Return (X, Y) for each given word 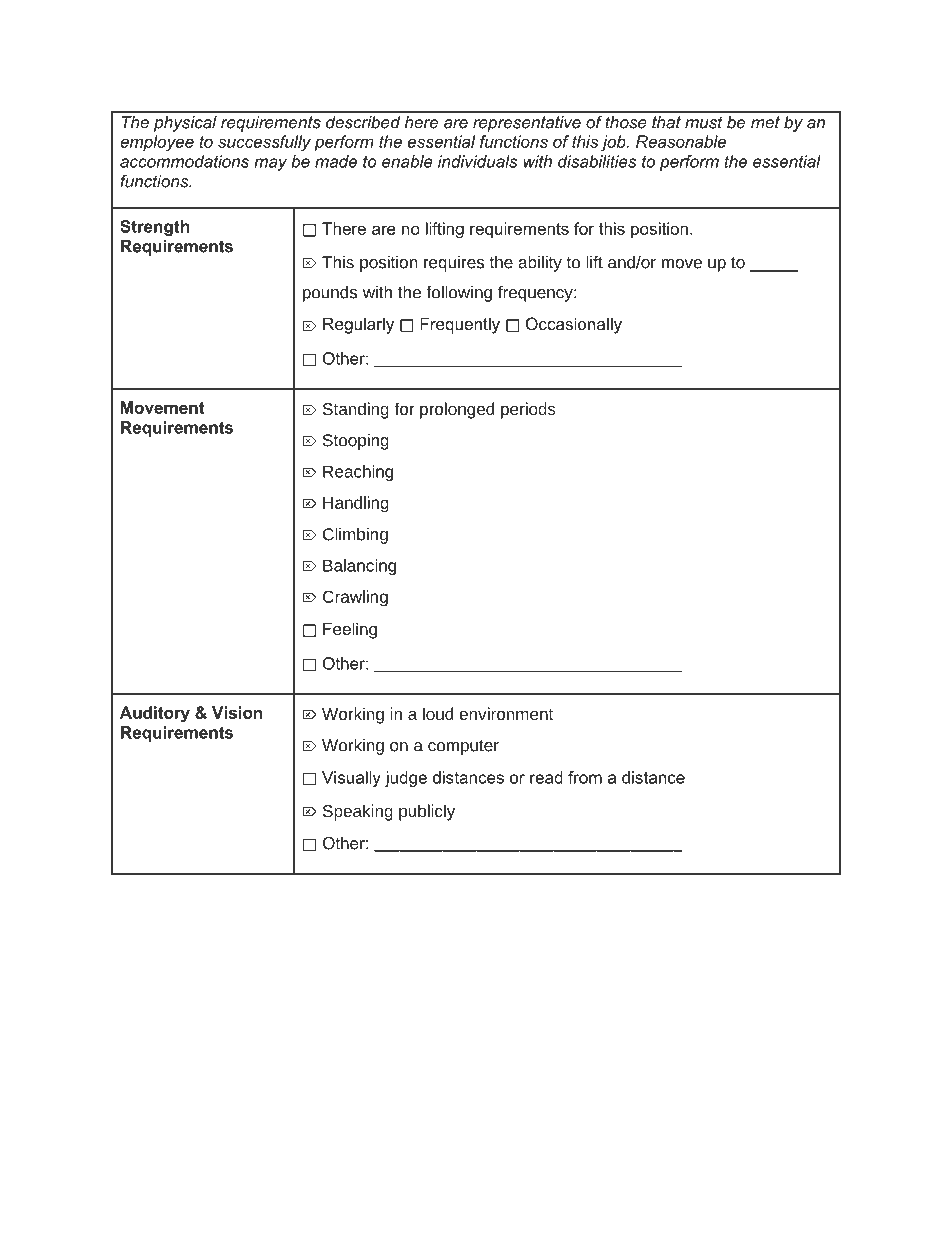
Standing (356, 410)
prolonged (457, 410)
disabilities (597, 161)
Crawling (355, 598)
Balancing (359, 567)
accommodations (184, 161)
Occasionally (574, 325)
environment (506, 713)
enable (407, 161)
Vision (237, 712)
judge (406, 779)
